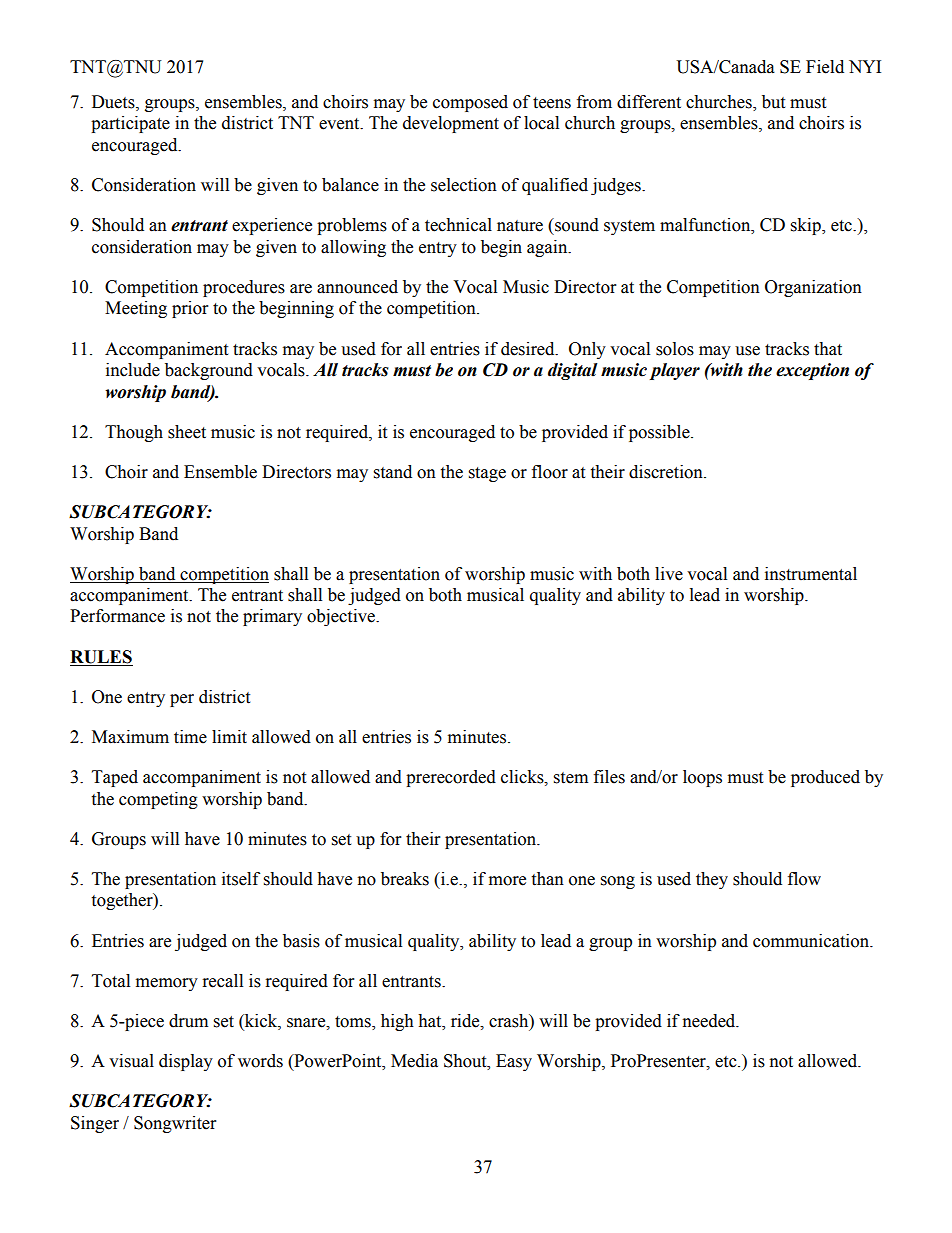 This screenshot has height=1233, width=952. I want to click on prior, so click(190, 309).
